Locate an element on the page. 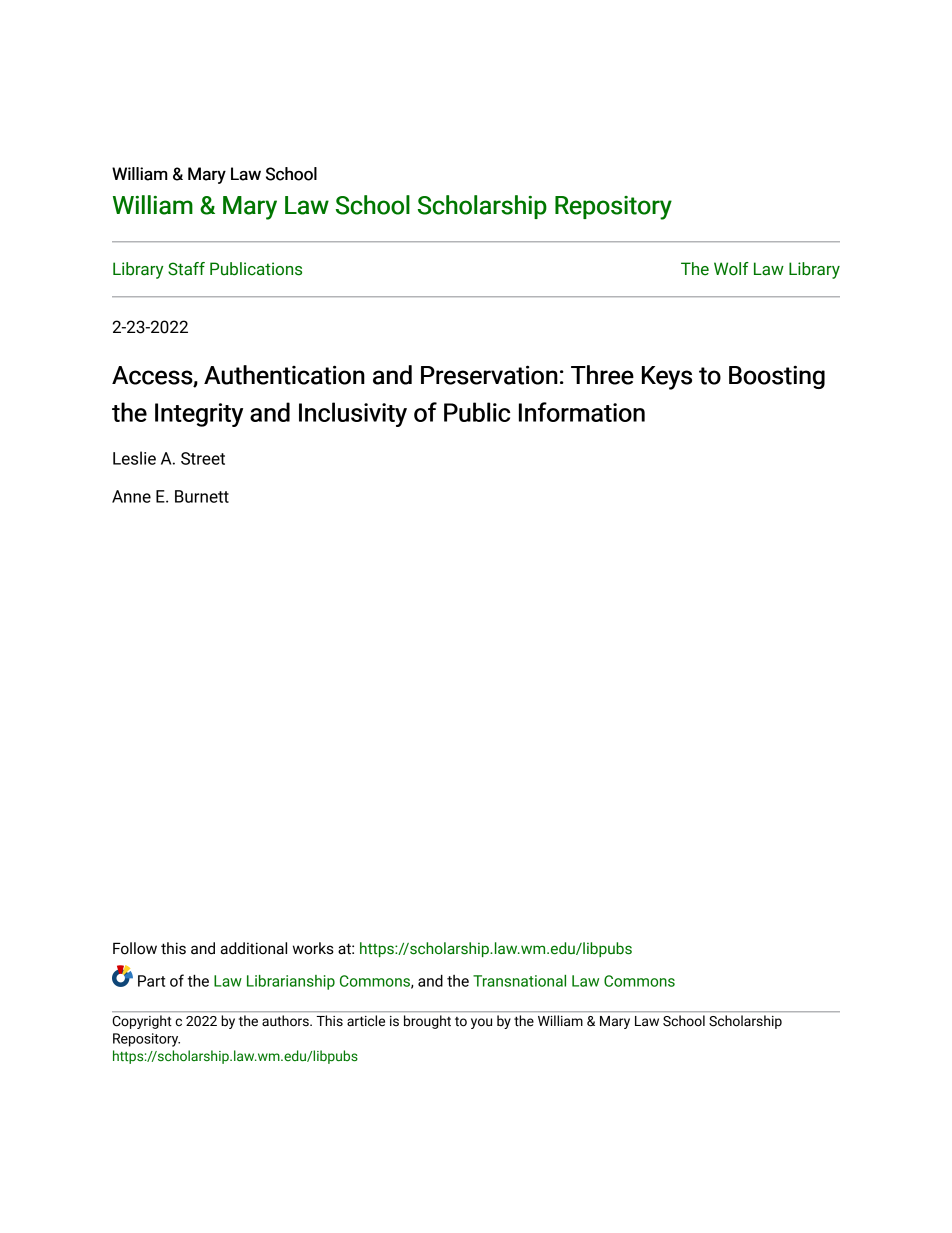 This image has height=1233, width=952. Part is located at coordinates (151, 981).
